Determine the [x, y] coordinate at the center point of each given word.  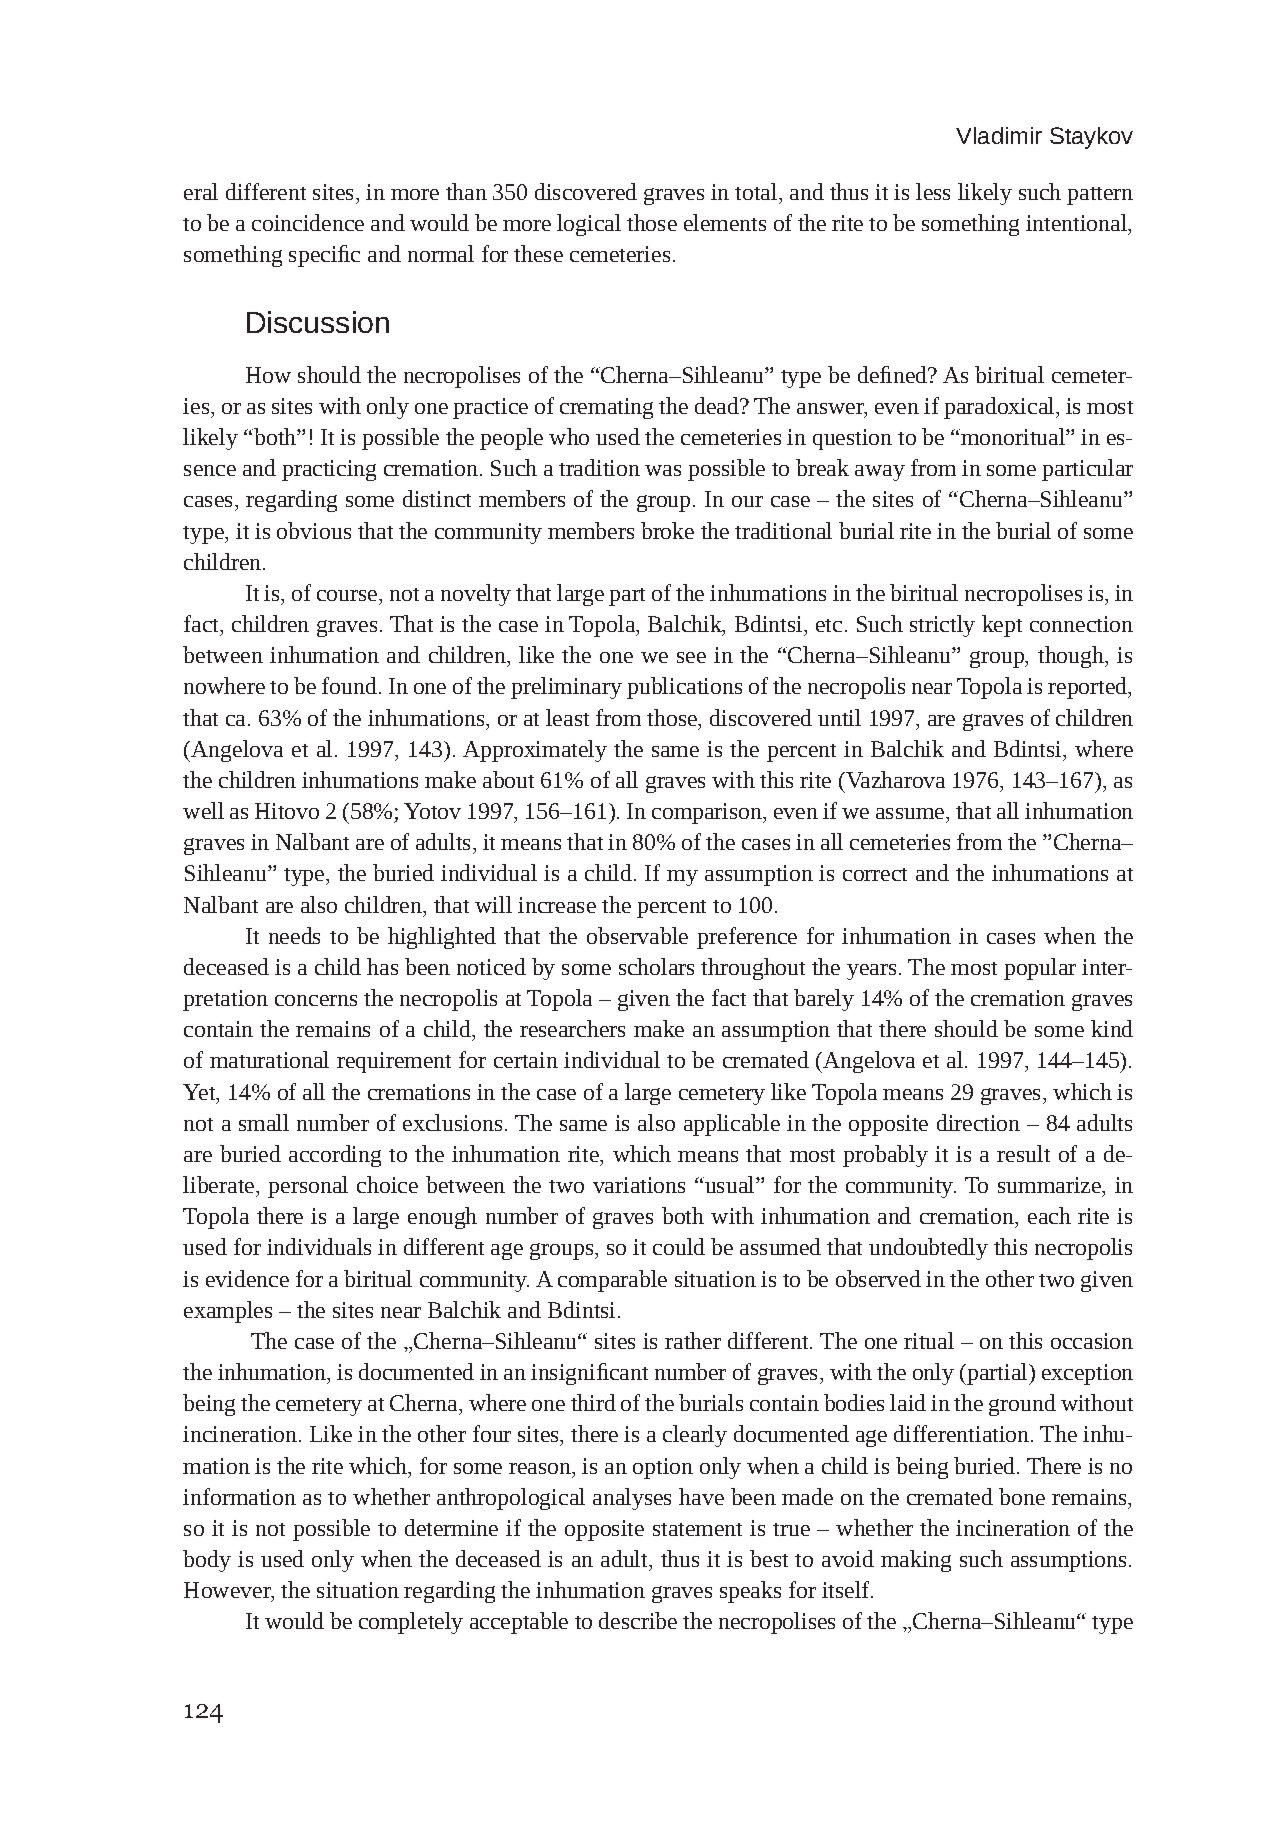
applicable [732, 1125]
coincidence [308, 222]
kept [1002, 626]
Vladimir [999, 135]
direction [978, 1122]
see [691, 657]
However [228, 1591]
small [264, 1122]
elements [725, 222]
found [349, 685]
